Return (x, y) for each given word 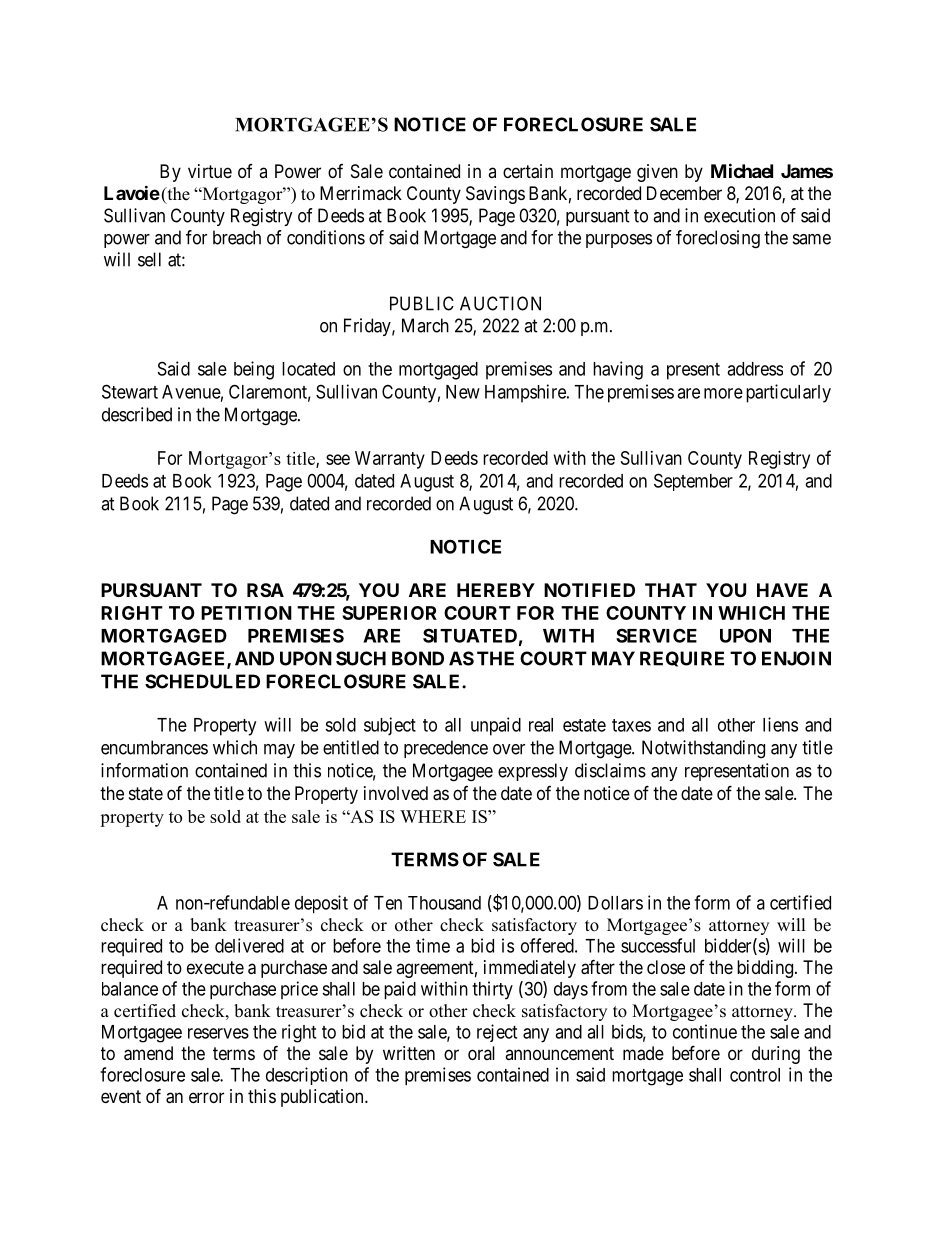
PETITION (246, 613)
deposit (321, 904)
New (463, 392)
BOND (418, 658)
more (723, 393)
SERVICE (656, 635)
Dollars (615, 903)
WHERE (433, 816)
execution (739, 215)
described (137, 414)
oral (481, 1053)
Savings (495, 195)
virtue (210, 171)
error (206, 1097)
